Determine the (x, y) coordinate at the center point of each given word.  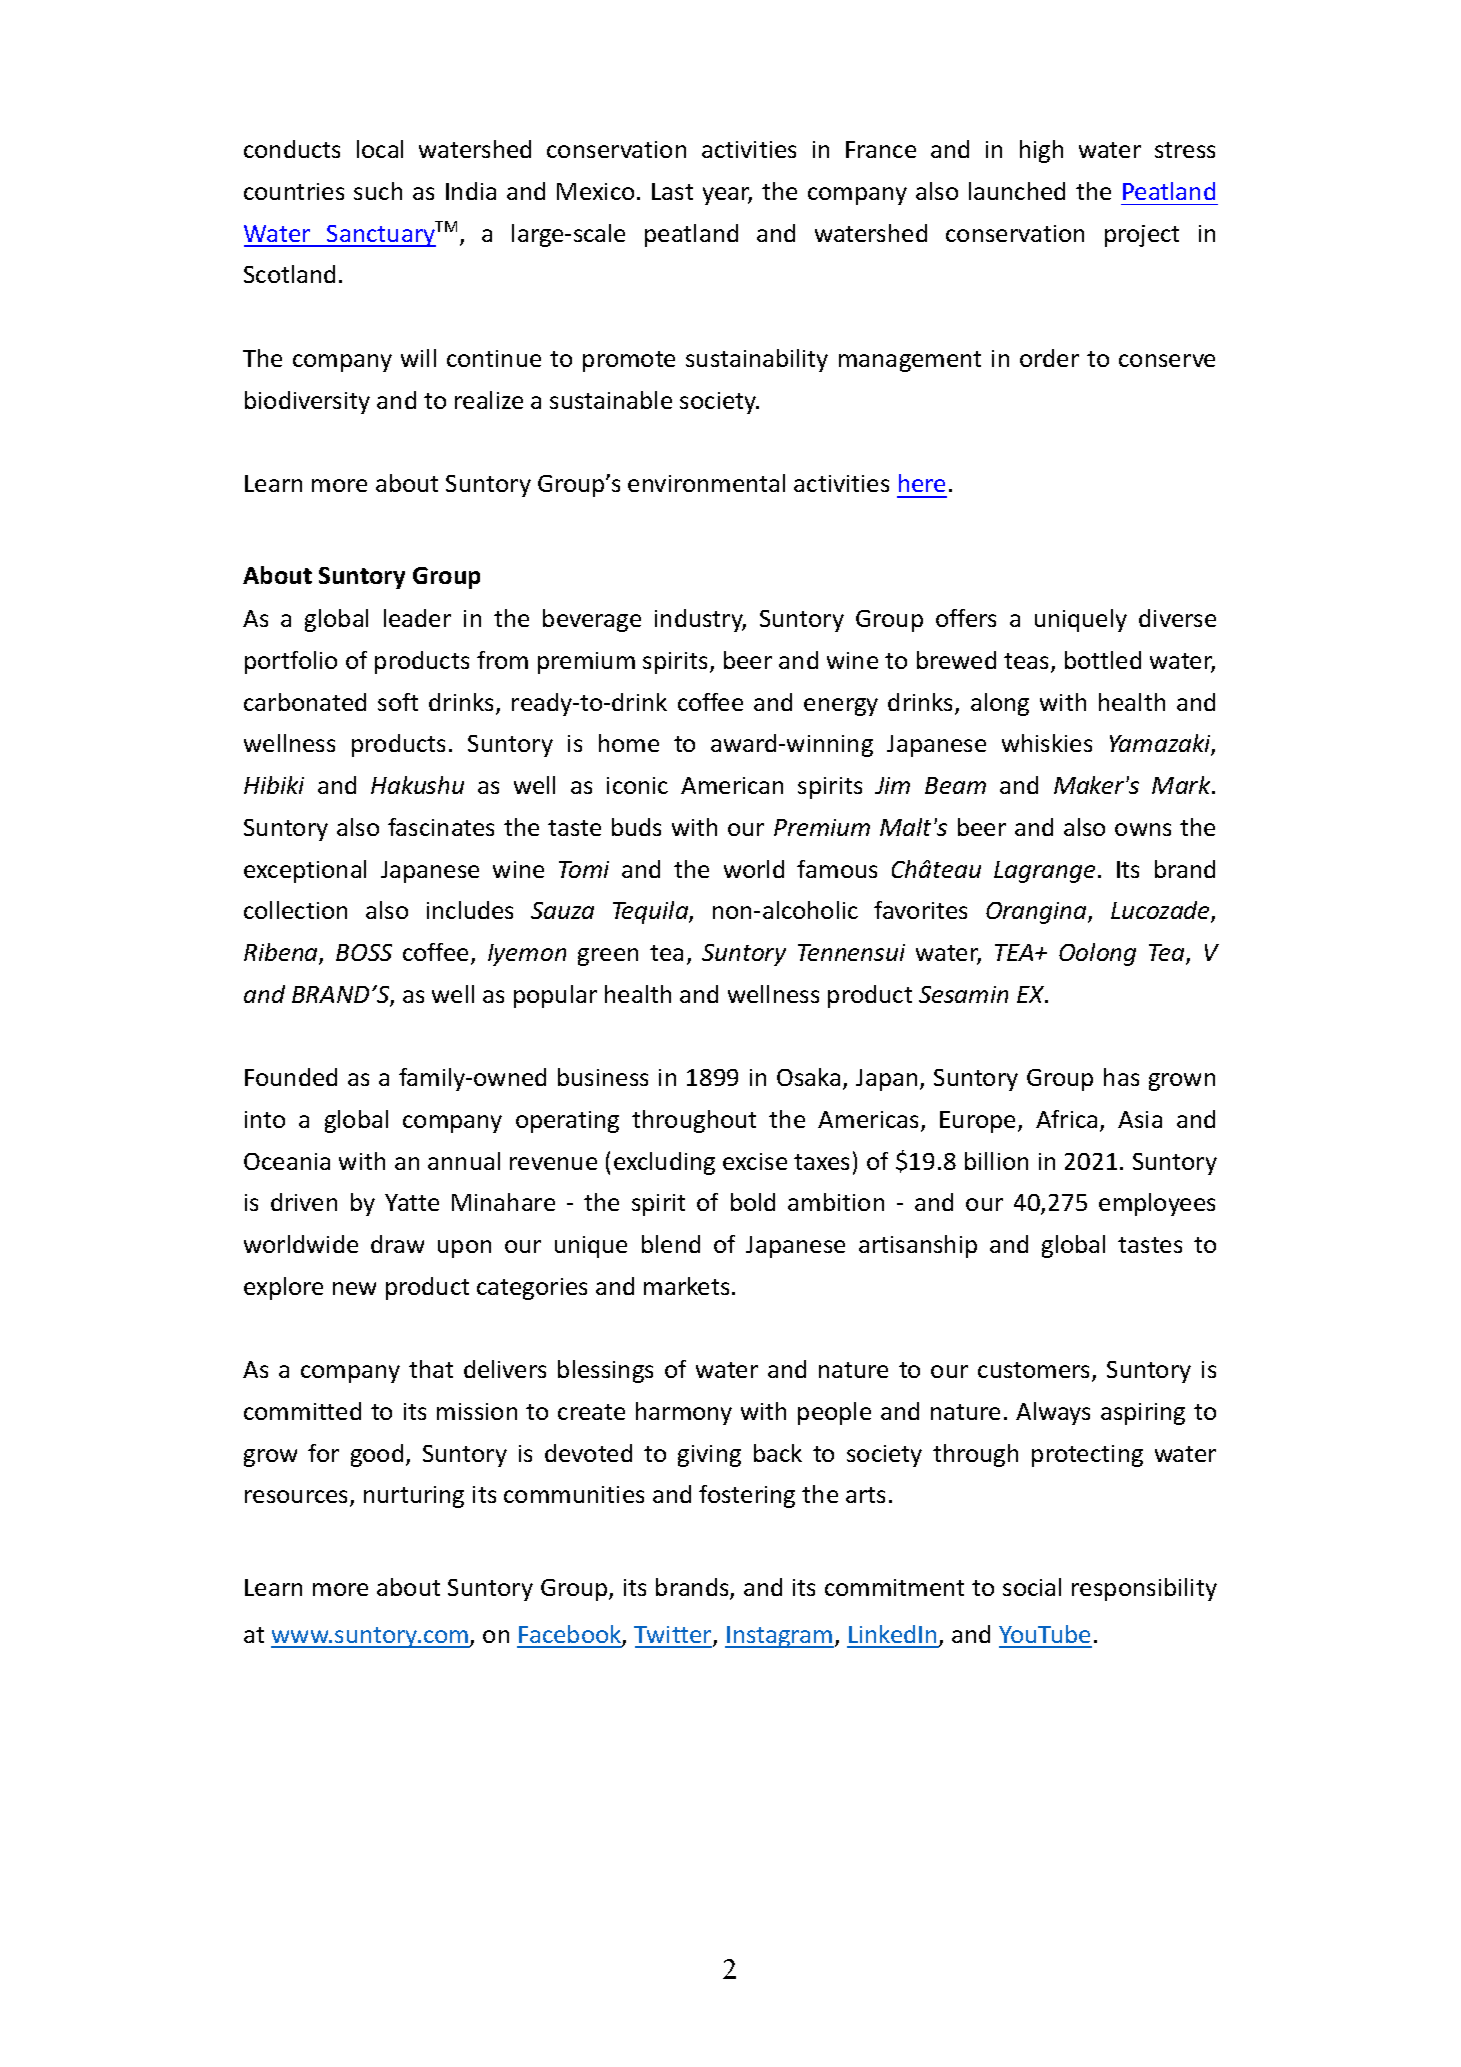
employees (1157, 1204)
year (727, 196)
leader (417, 618)
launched (1017, 191)
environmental (706, 483)
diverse (1177, 618)
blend (671, 1244)
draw (397, 1244)
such (378, 191)
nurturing (414, 1497)
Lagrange (1044, 872)
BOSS (364, 952)
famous (837, 869)
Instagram (779, 1637)
